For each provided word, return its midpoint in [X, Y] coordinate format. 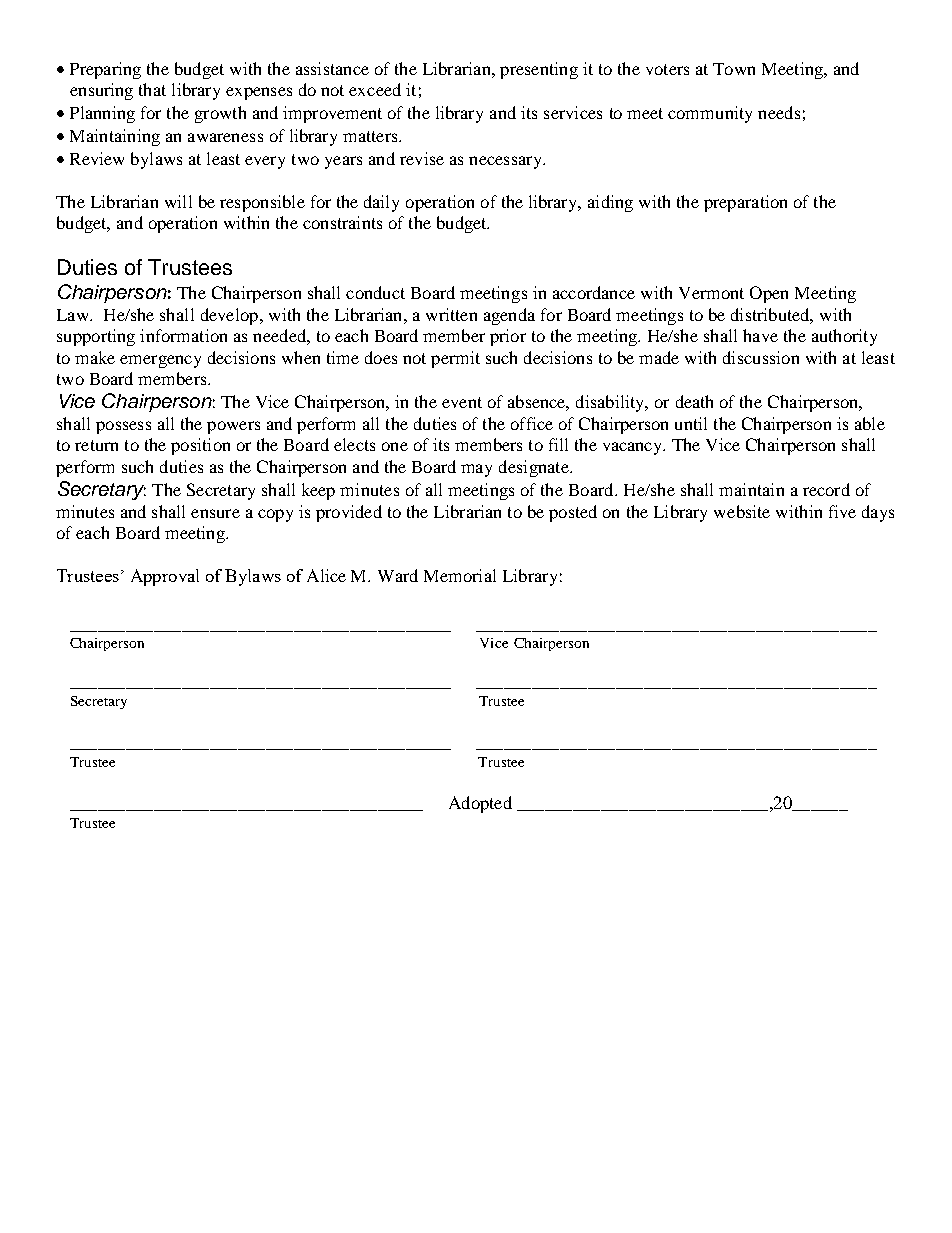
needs [779, 112]
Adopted [480, 804]
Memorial [460, 575]
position [200, 446]
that [152, 89]
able [870, 423]
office [532, 423]
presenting [539, 70]
